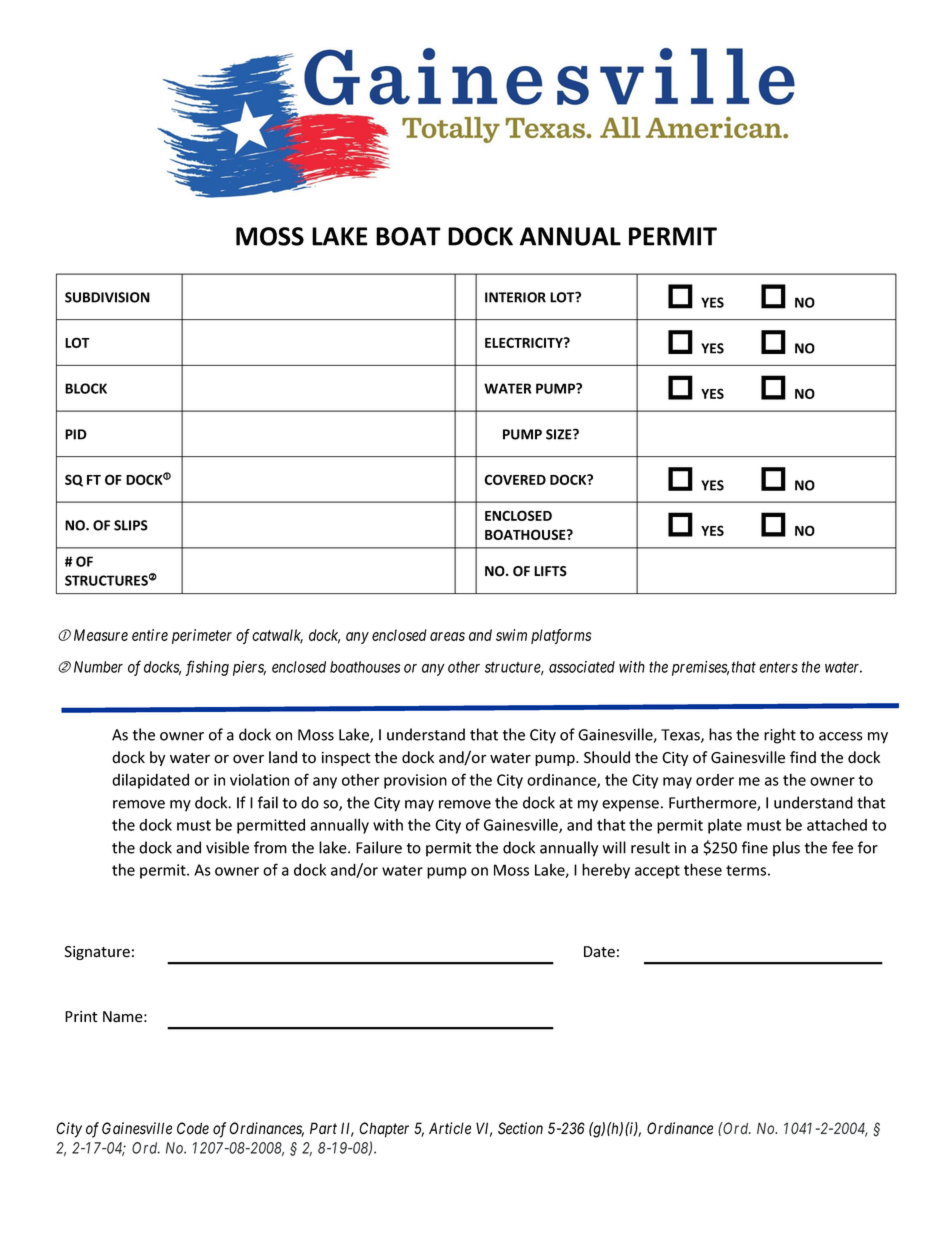  I want to click on SUBDIVISION, so click(107, 297).
